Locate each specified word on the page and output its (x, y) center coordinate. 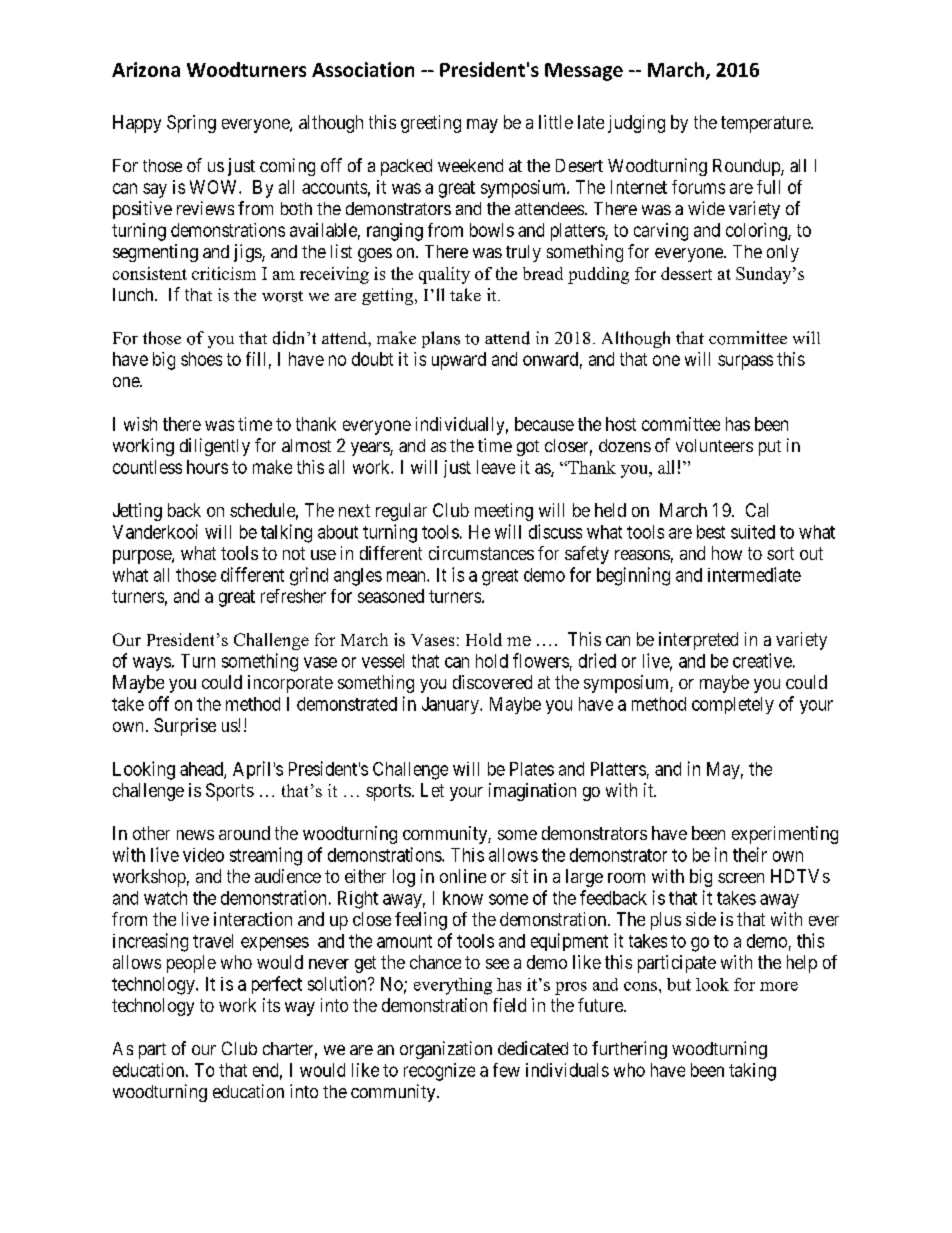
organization (446, 1050)
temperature (766, 124)
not (294, 553)
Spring (191, 124)
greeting (431, 124)
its (271, 1005)
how (727, 553)
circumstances (481, 553)
